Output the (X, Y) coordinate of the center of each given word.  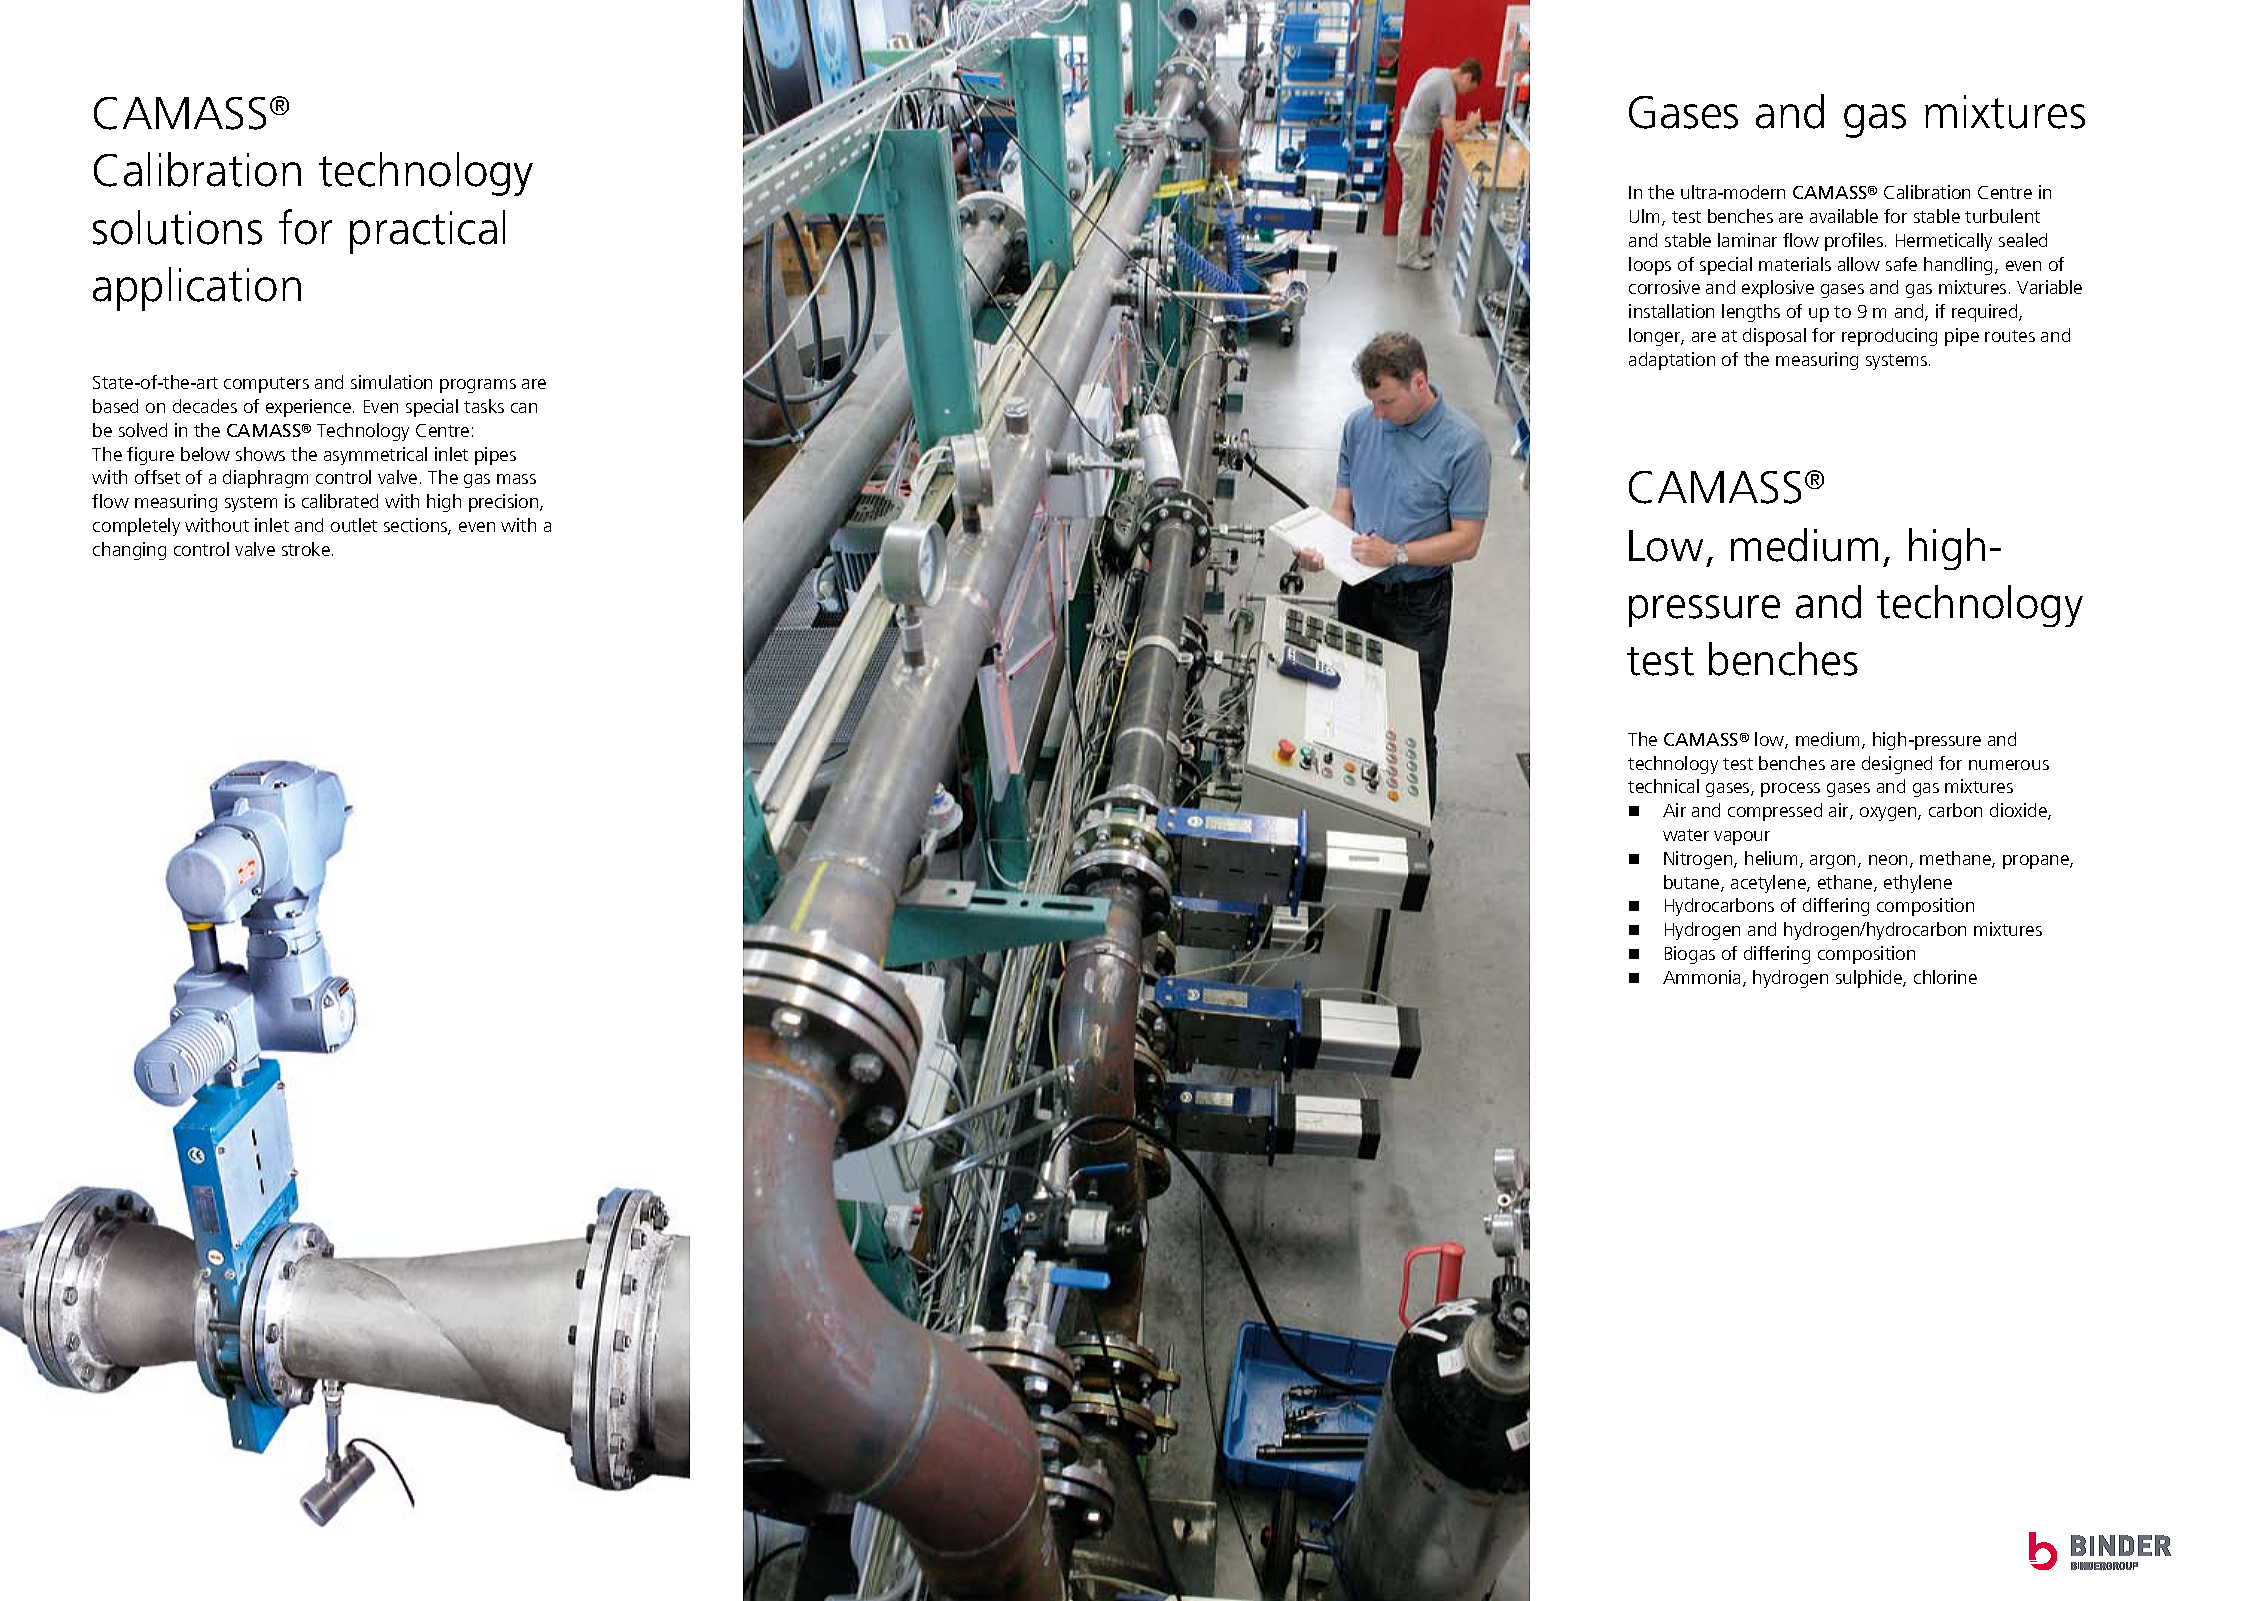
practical (427, 232)
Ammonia (1703, 978)
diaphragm (265, 479)
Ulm (1646, 217)
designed (1897, 765)
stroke (306, 549)
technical (1663, 786)
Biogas (1690, 955)
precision (505, 503)
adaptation (1672, 361)
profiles (1854, 242)
